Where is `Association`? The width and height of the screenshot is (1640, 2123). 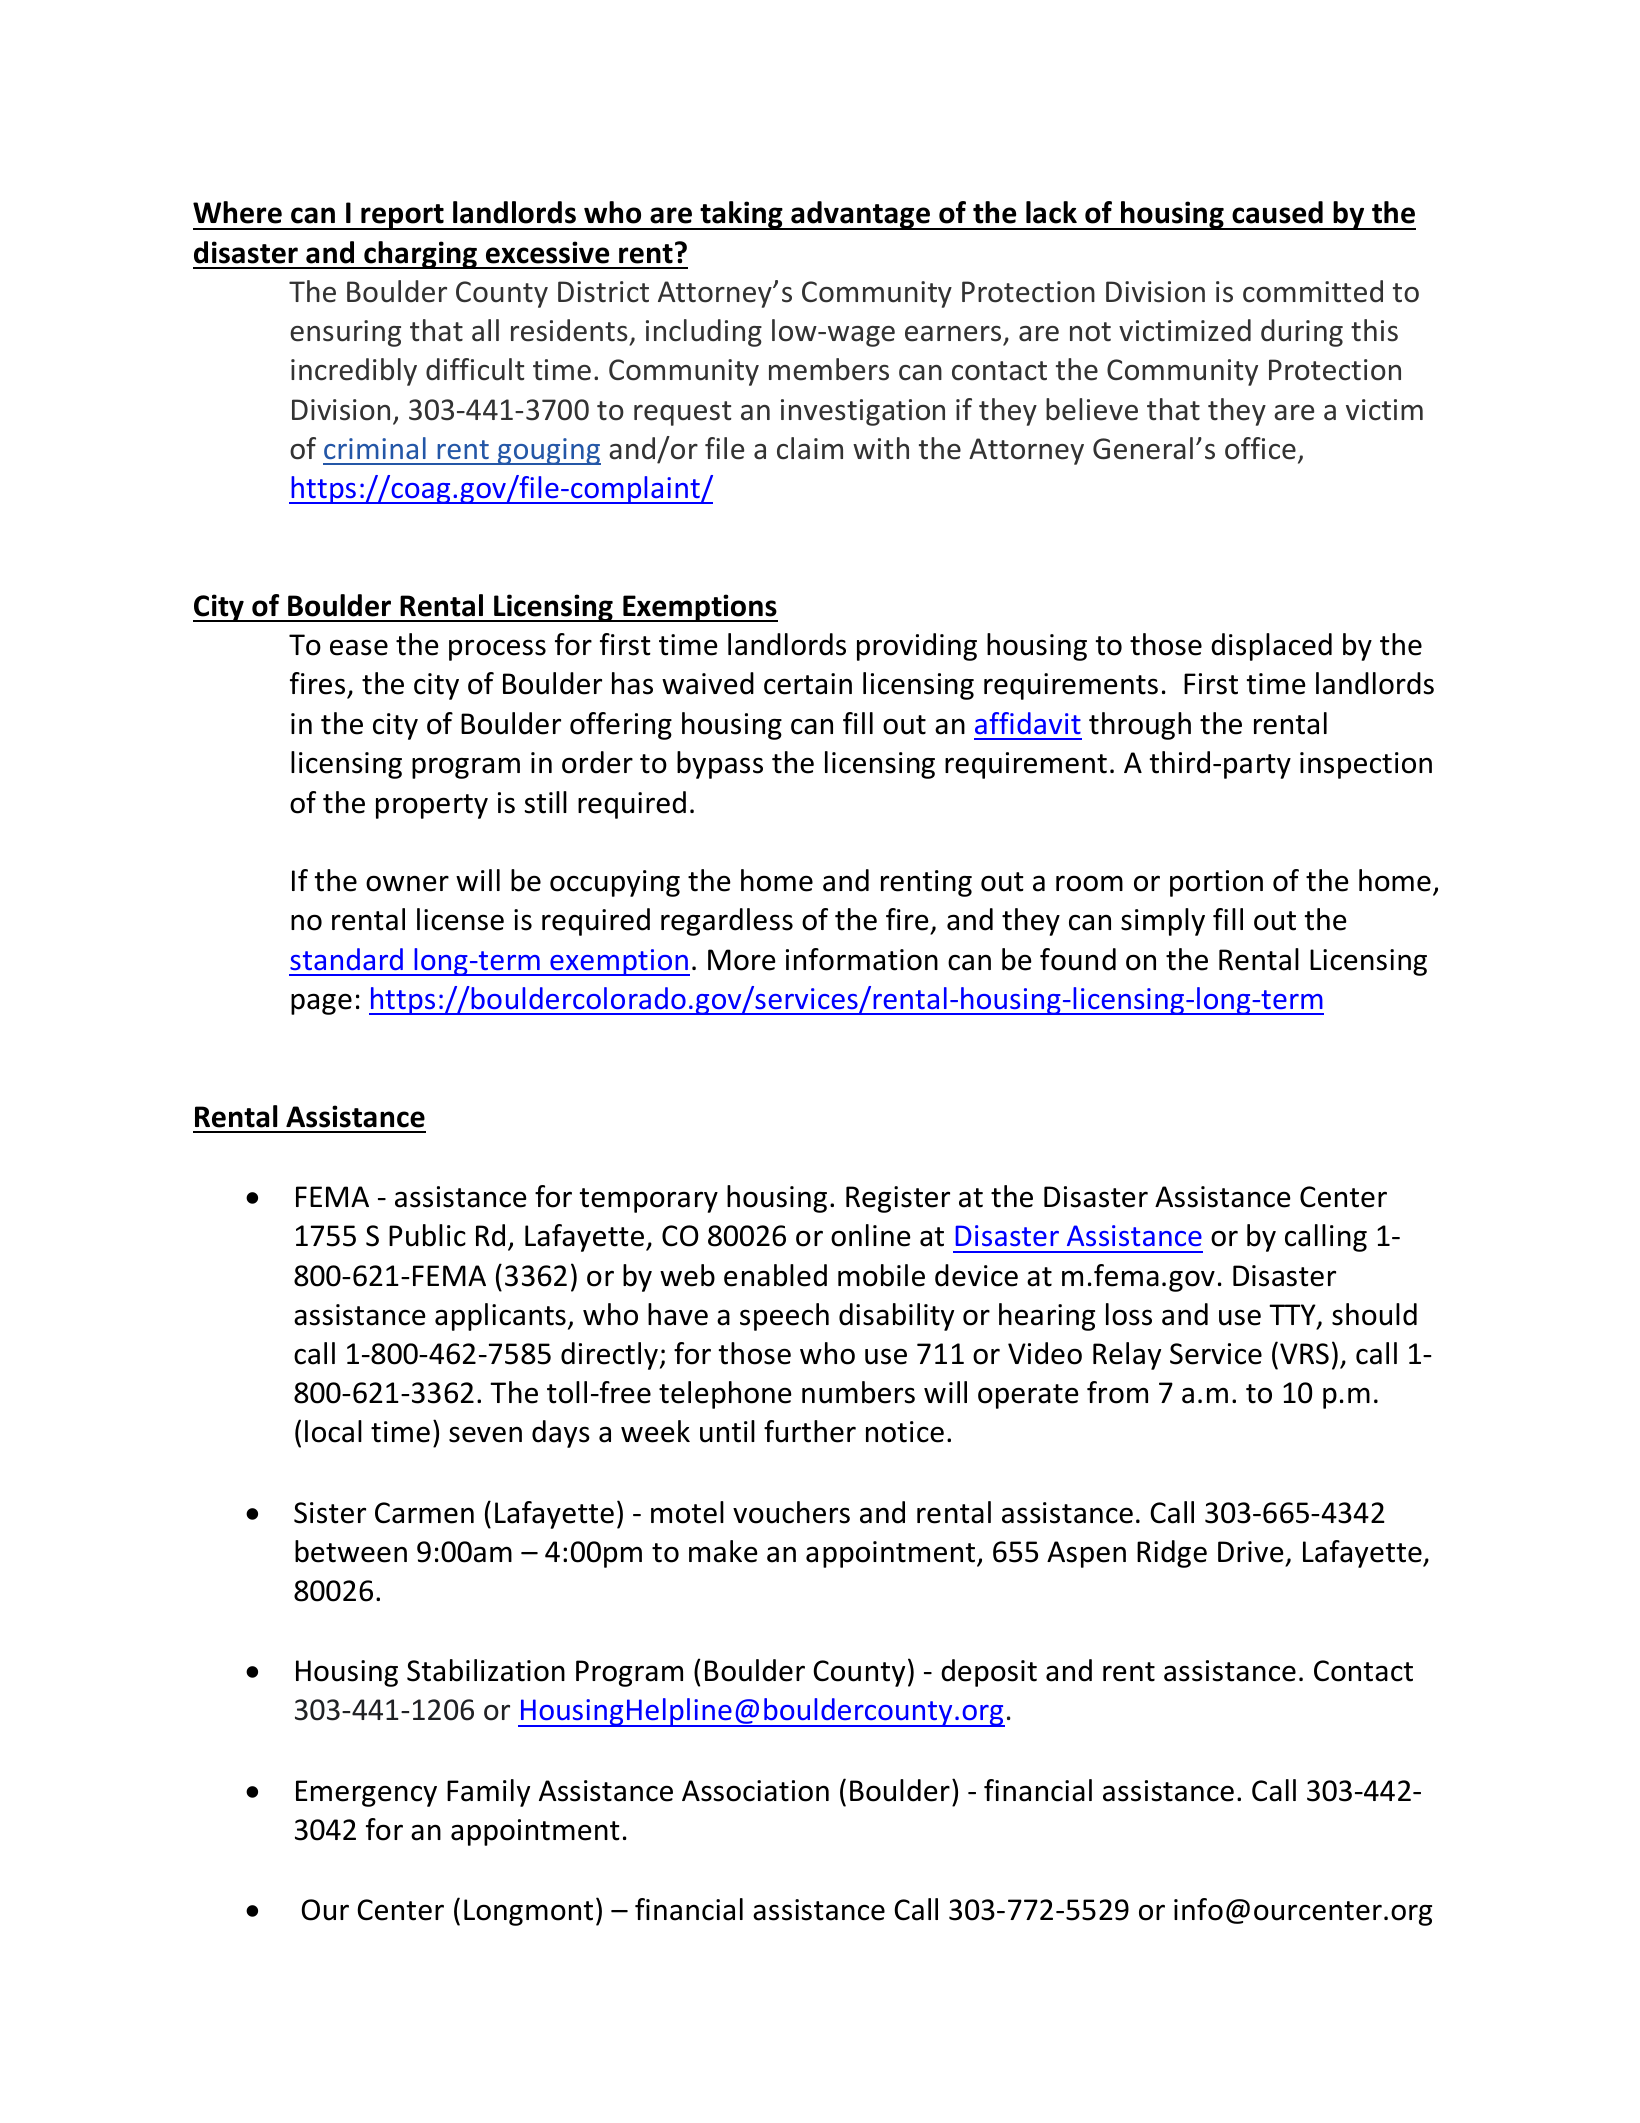 Association is located at coordinates (755, 1791).
